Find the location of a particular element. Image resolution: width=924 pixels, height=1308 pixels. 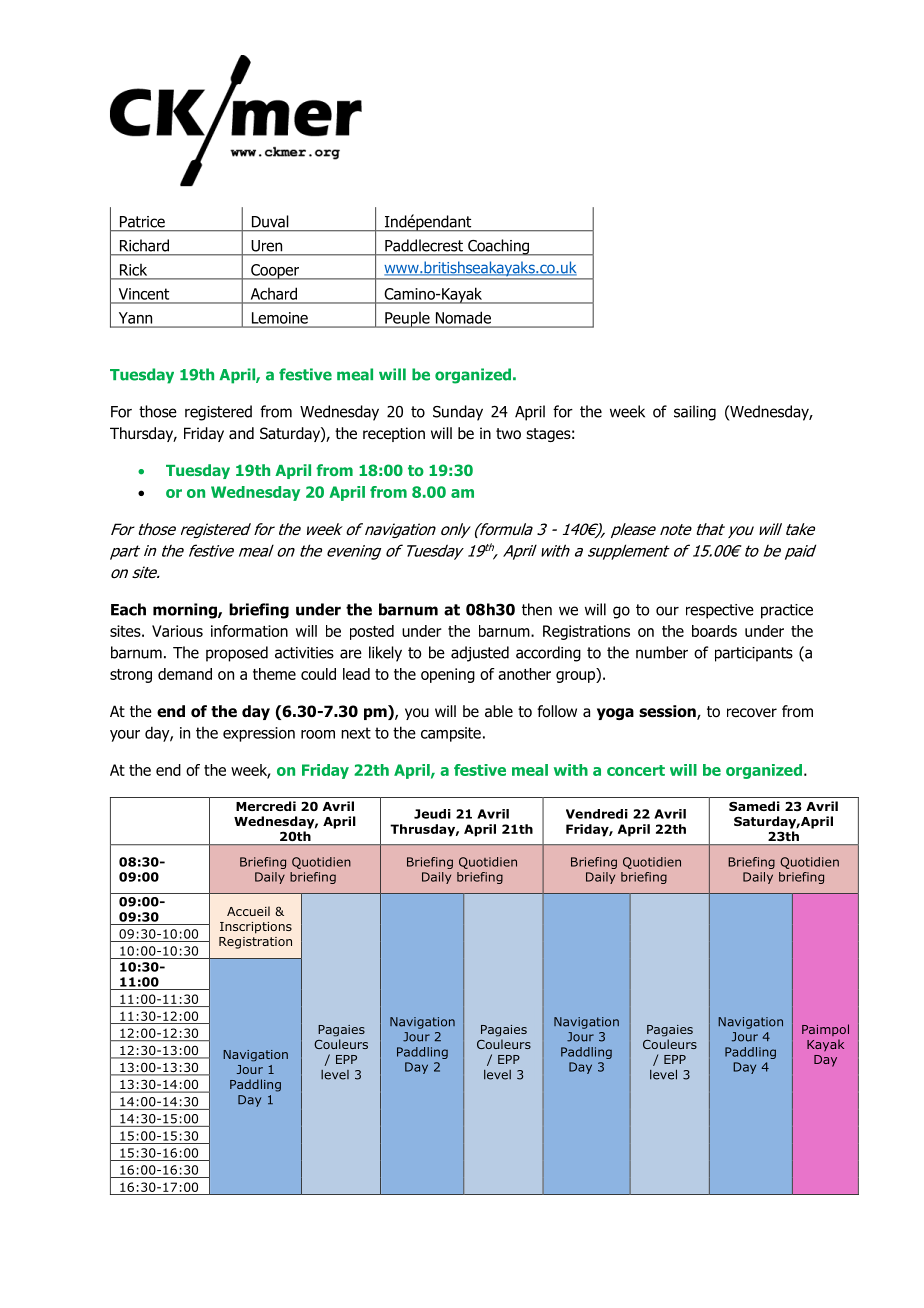

Yann is located at coordinates (135, 318).
